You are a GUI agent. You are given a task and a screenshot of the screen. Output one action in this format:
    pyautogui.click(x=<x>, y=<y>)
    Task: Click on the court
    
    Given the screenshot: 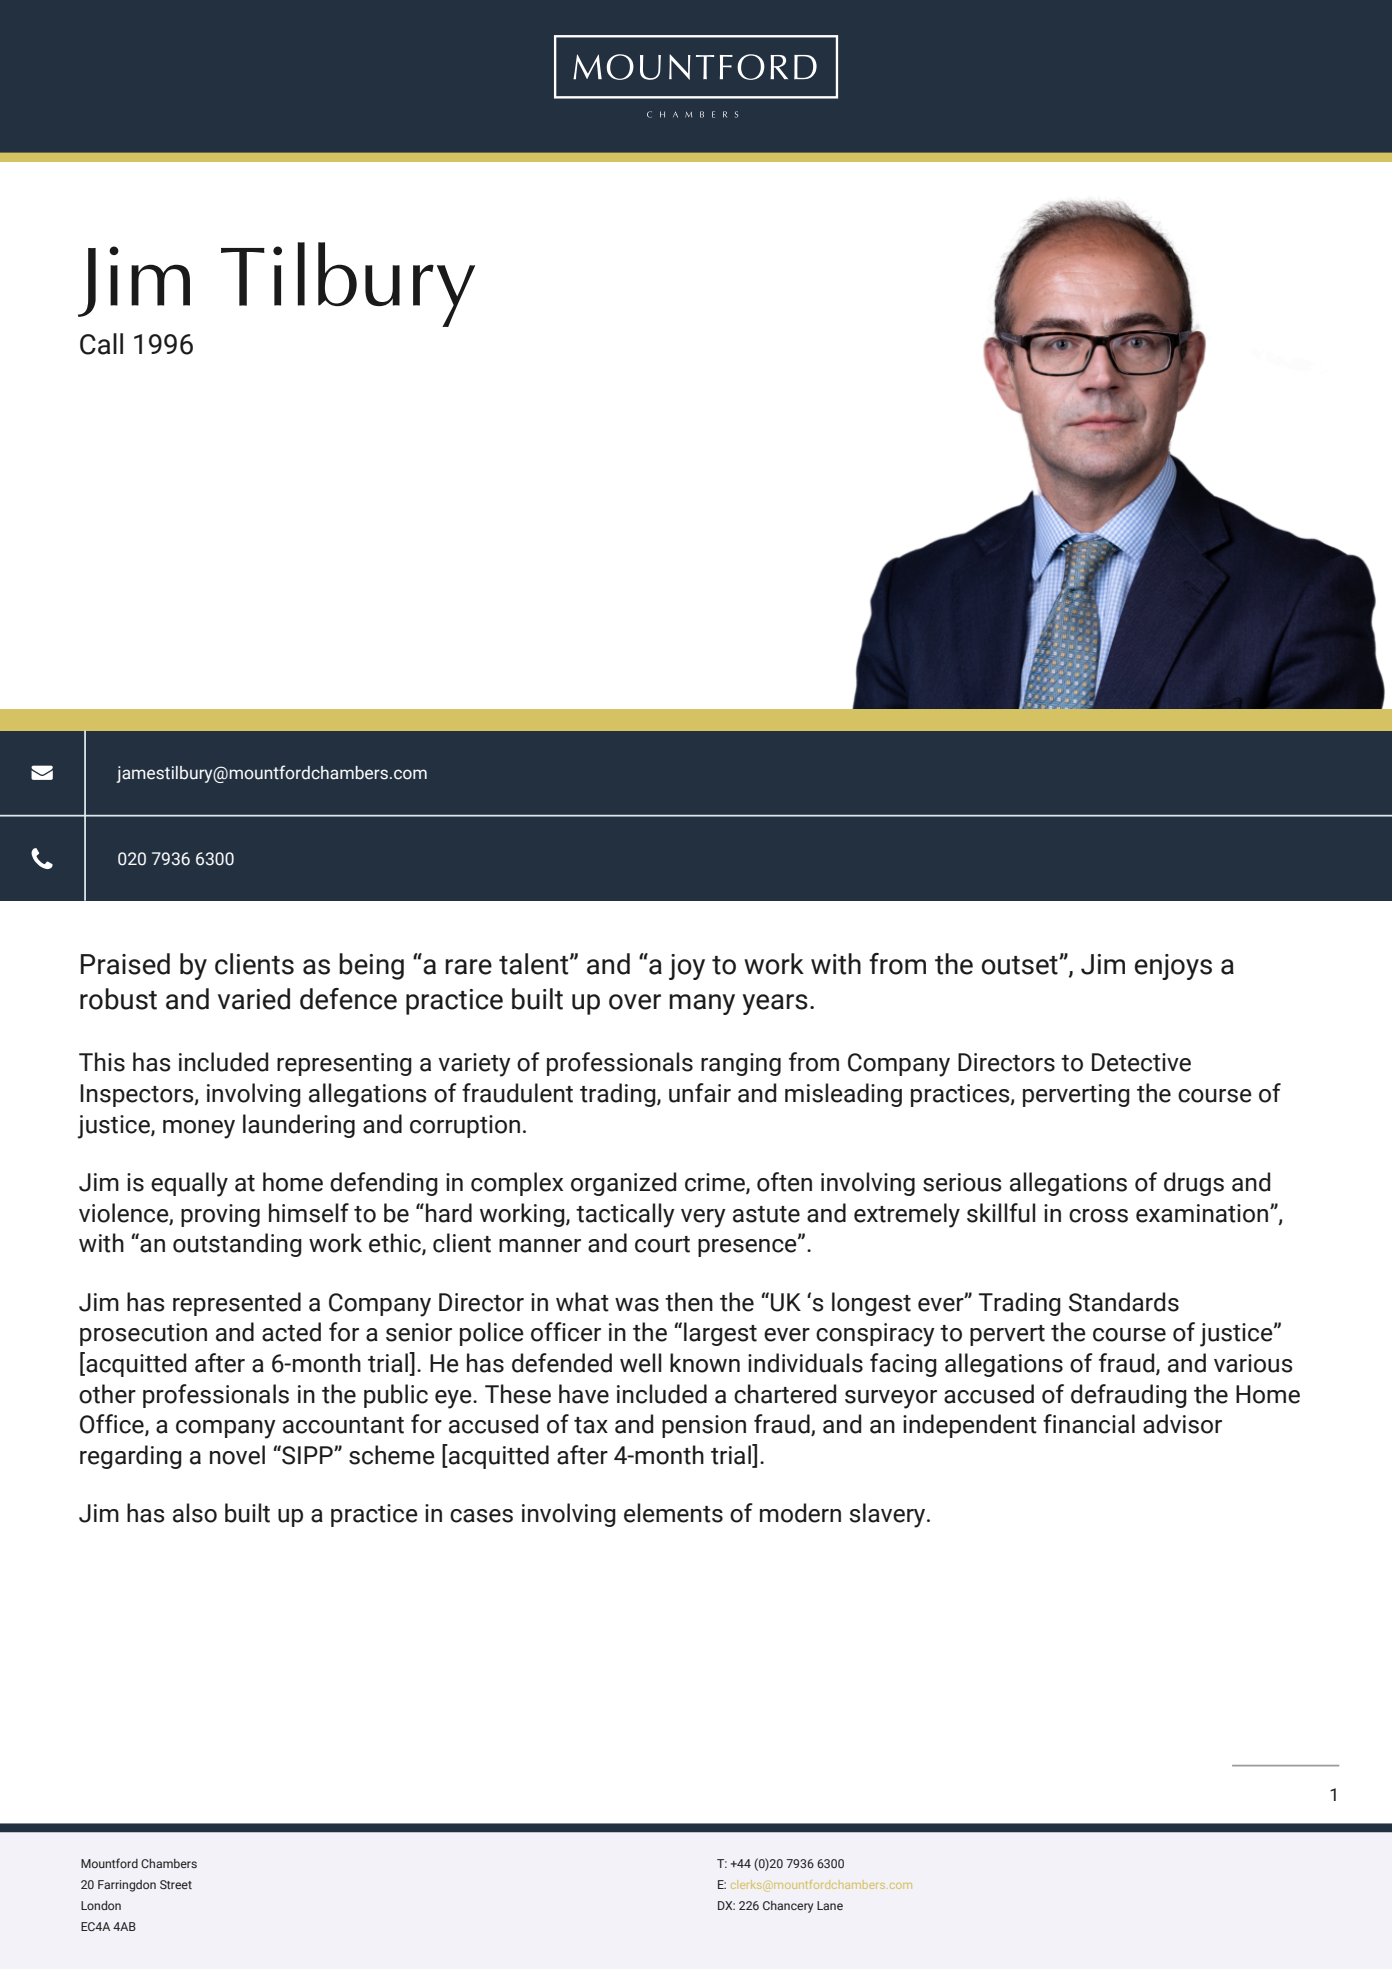 What is the action you would take?
    pyautogui.click(x=662, y=1244)
